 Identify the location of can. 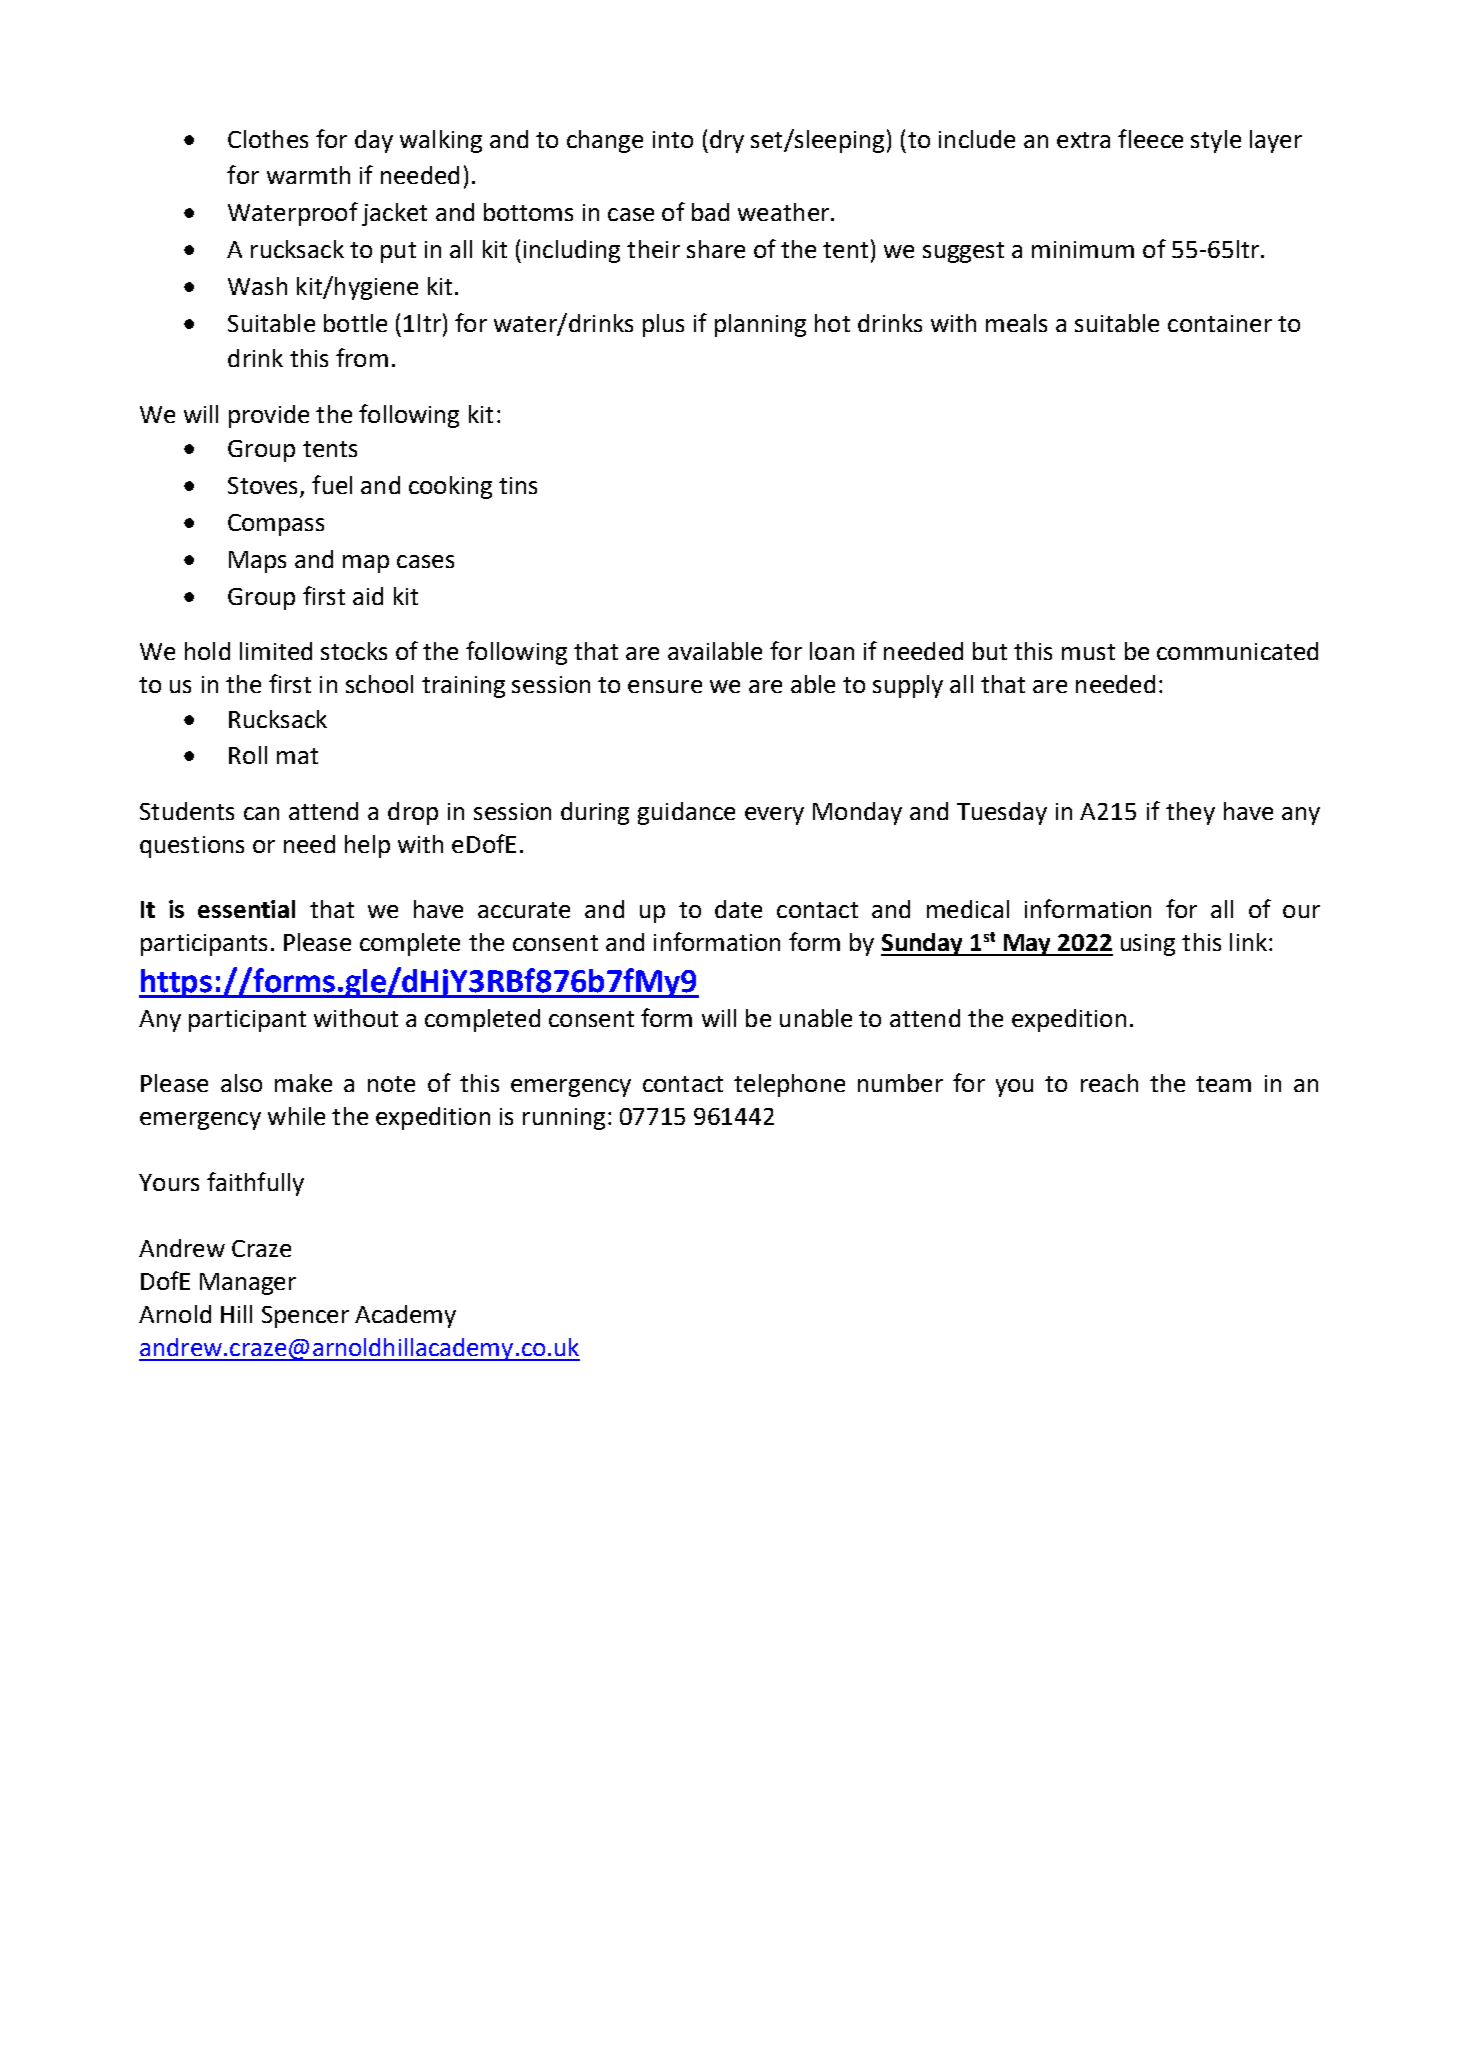
(261, 813).
